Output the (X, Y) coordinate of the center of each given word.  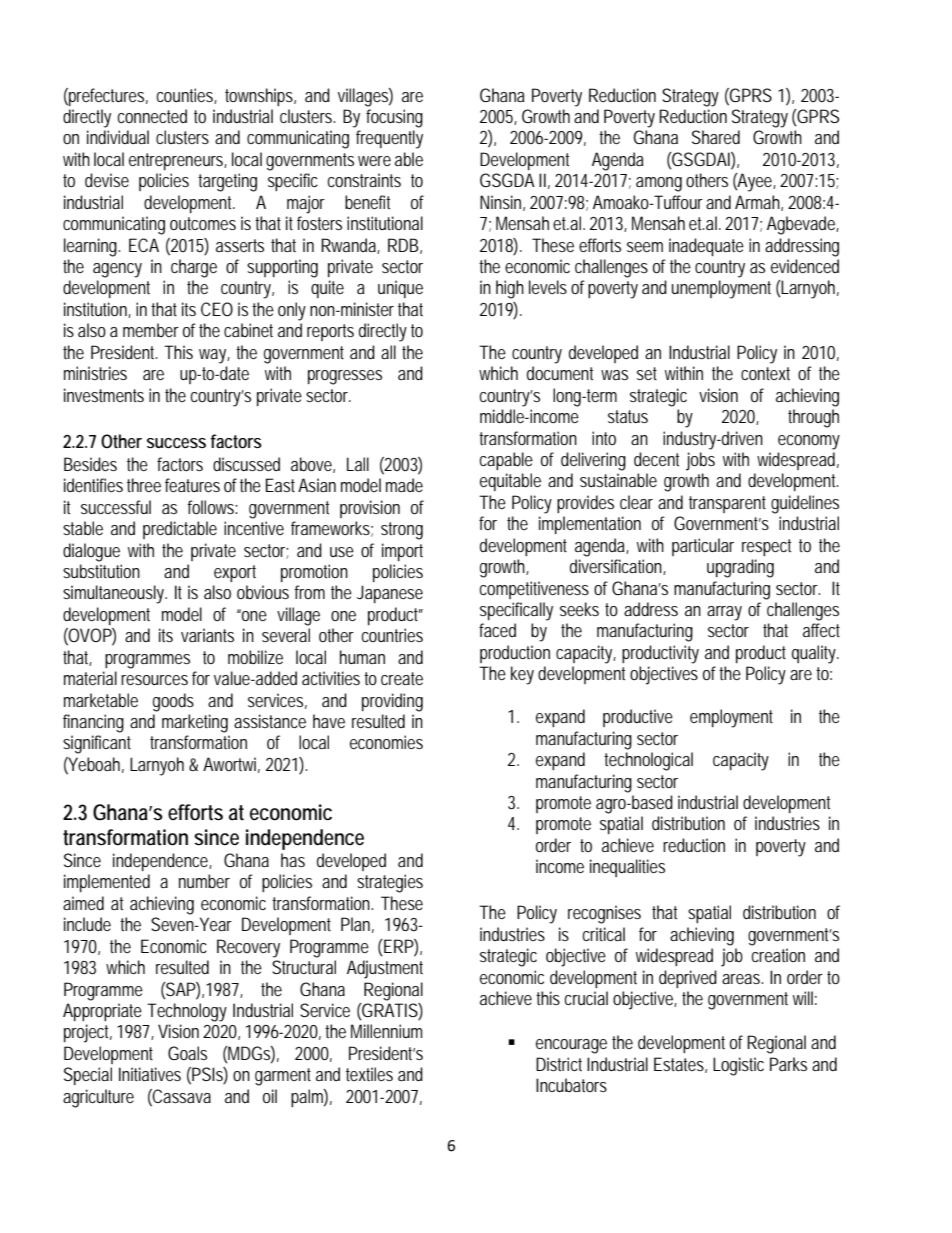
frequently (389, 139)
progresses (345, 377)
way (214, 356)
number (204, 881)
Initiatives (150, 1074)
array (724, 613)
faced (497, 630)
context (765, 373)
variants (207, 635)
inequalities (627, 868)
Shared (716, 137)
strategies (390, 883)
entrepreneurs (178, 161)
